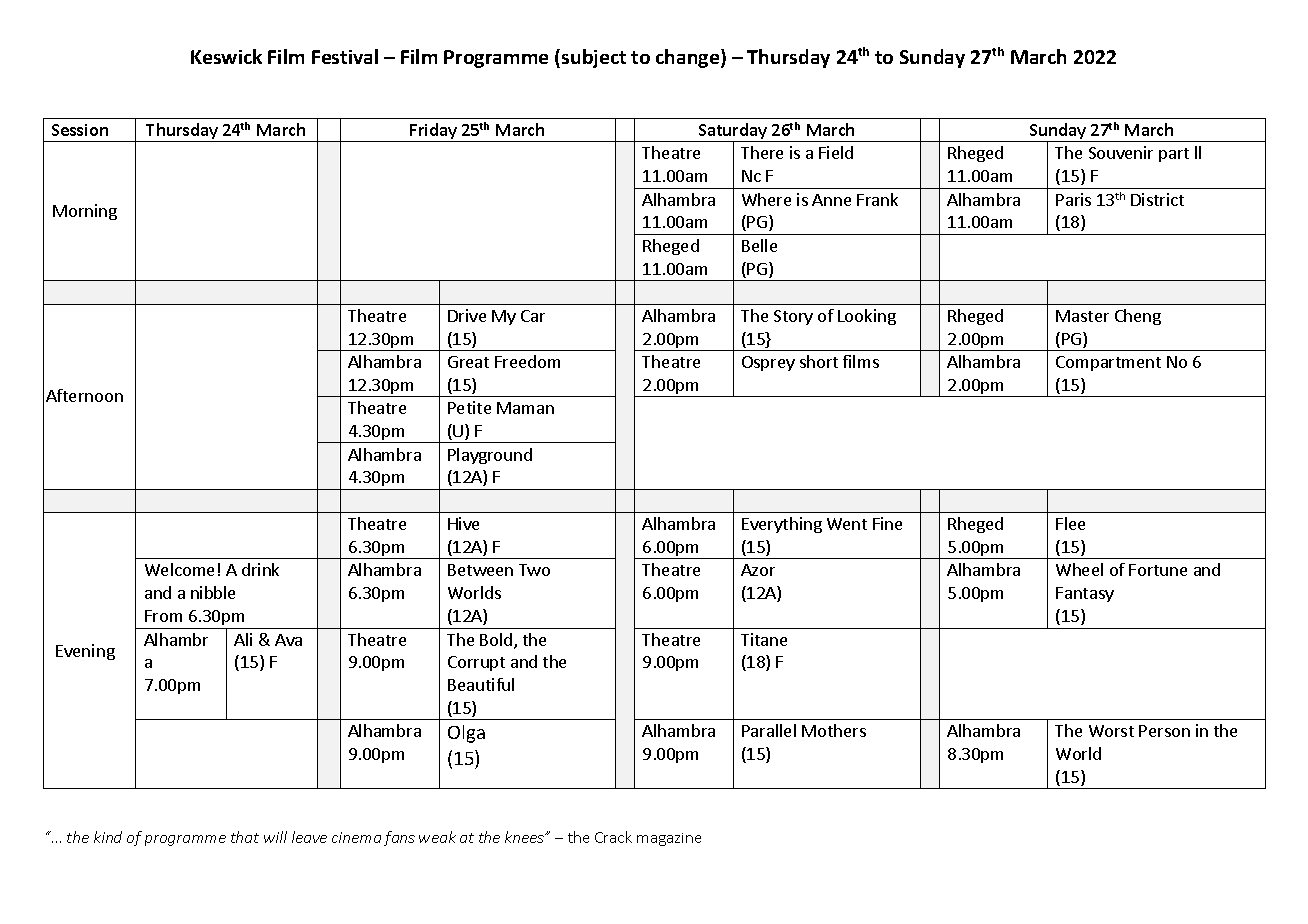  Describe the element at coordinates (245, 837) in the document. I see `that` at that location.
